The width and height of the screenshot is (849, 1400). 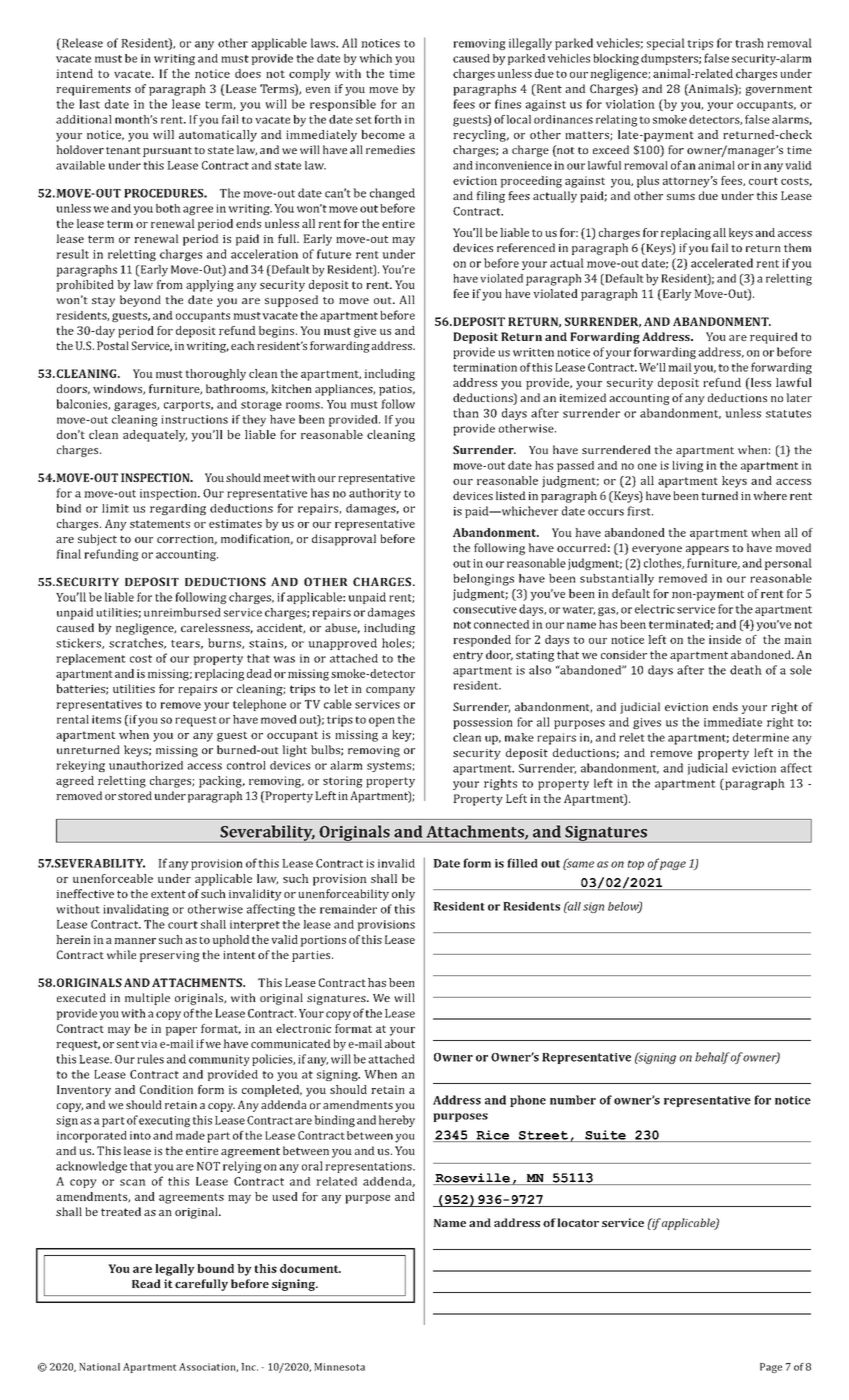 I want to click on top, so click(x=636, y=865).
